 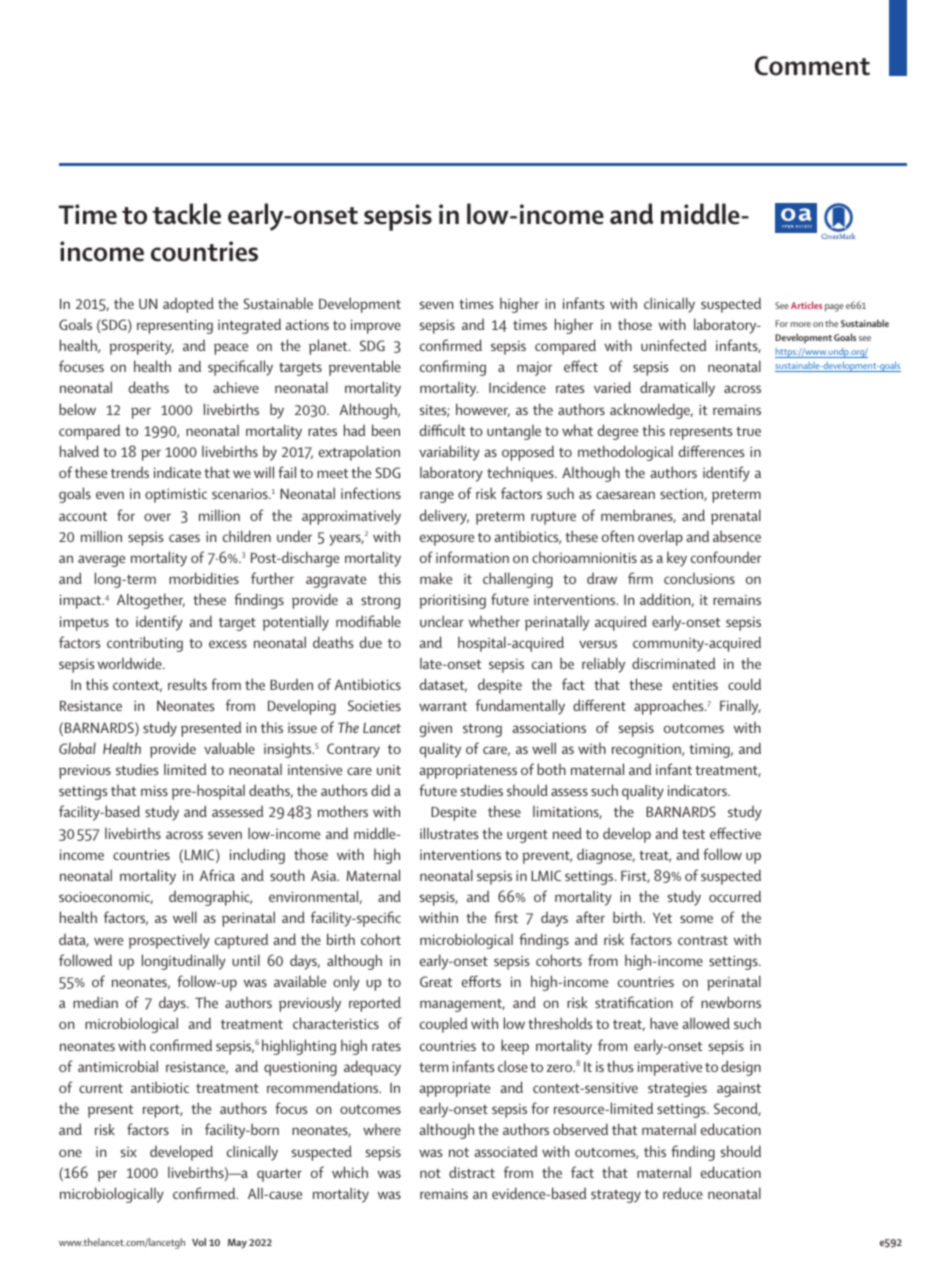 What do you see at coordinates (154, 790) in the screenshot?
I see `miss` at bounding box center [154, 790].
